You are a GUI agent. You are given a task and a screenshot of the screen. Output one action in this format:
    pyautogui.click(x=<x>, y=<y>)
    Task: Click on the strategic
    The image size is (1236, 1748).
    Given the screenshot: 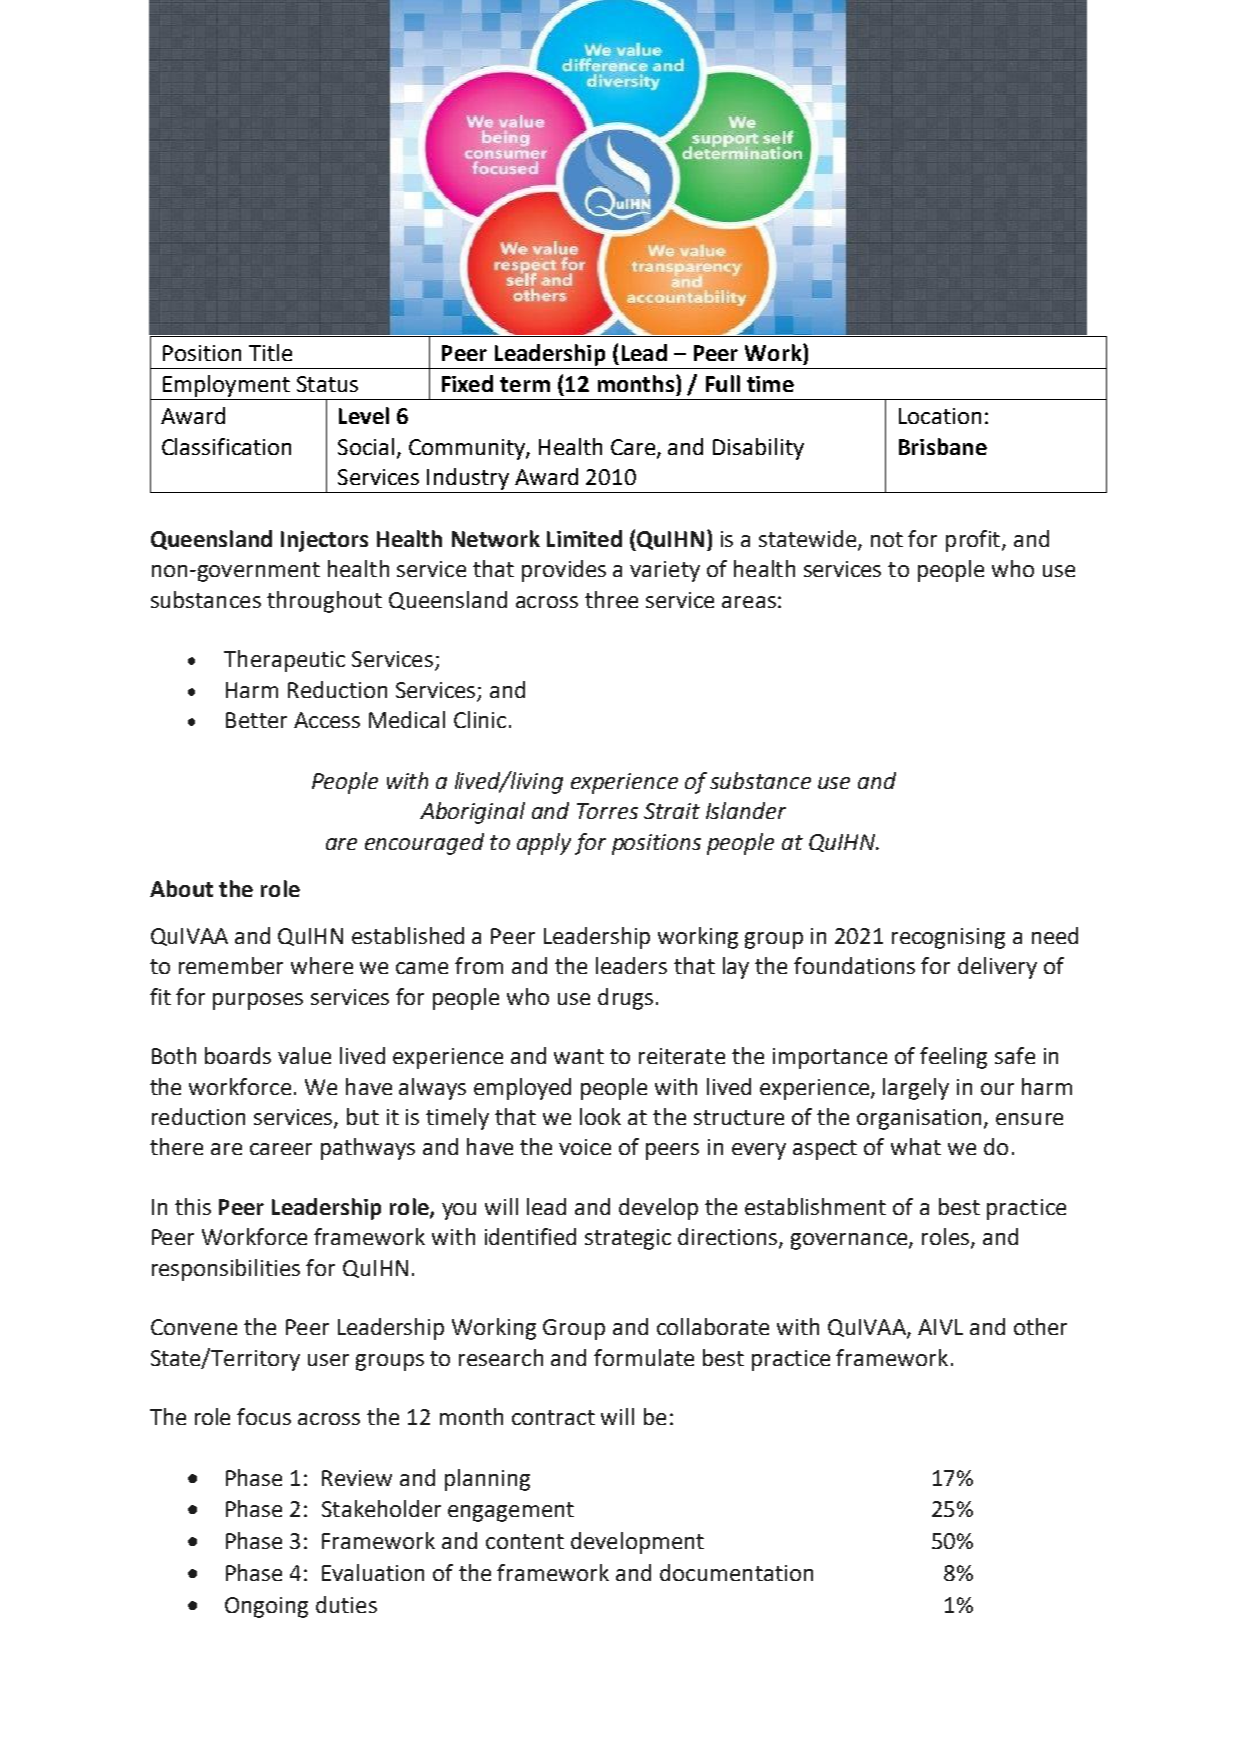 What is the action you would take?
    pyautogui.click(x=628, y=1239)
